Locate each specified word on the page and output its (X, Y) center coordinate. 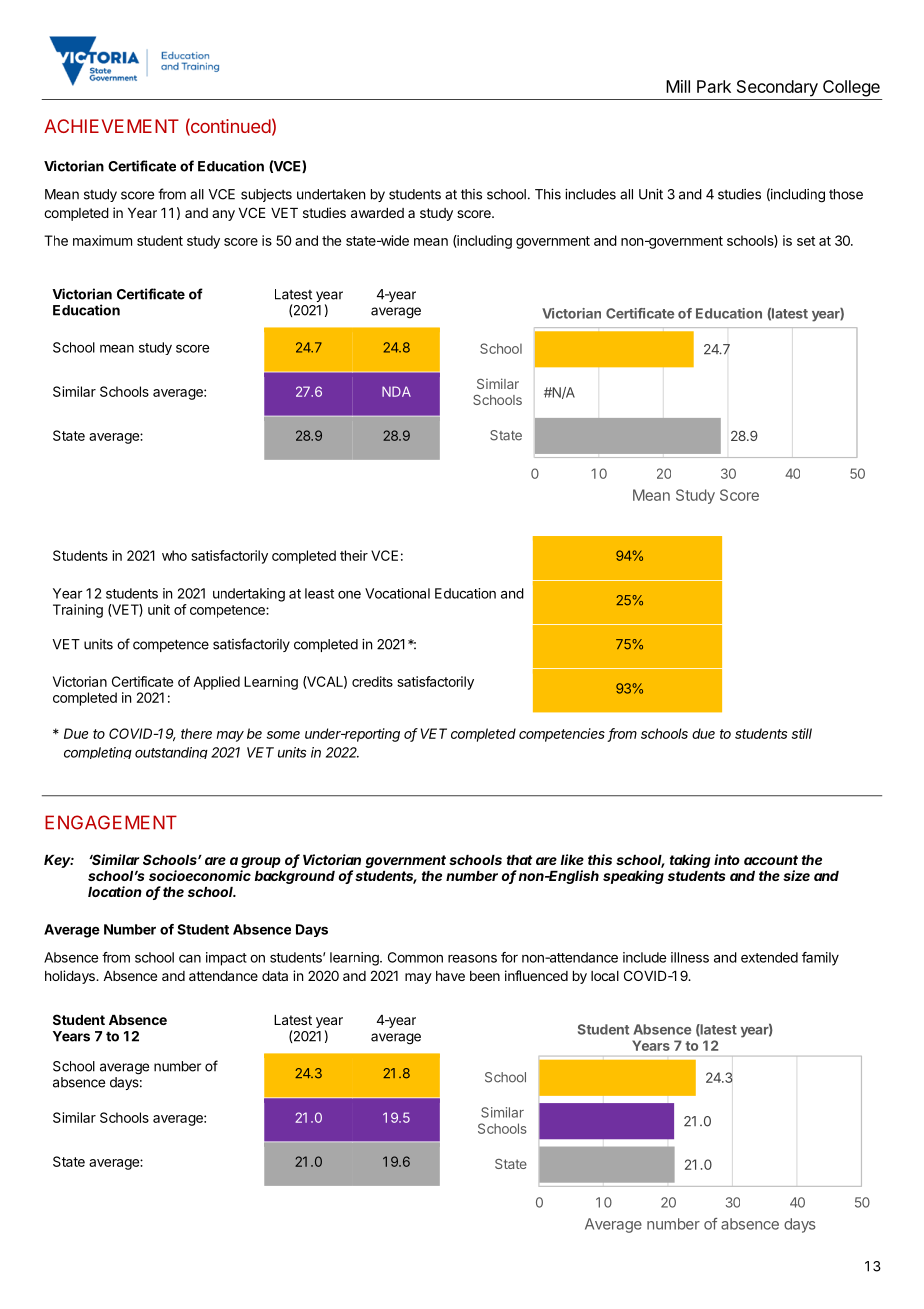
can (190, 958)
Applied (216, 683)
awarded (377, 213)
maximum (102, 240)
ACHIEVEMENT (111, 126)
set (806, 241)
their (354, 555)
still (802, 733)
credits (372, 681)
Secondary (777, 88)
